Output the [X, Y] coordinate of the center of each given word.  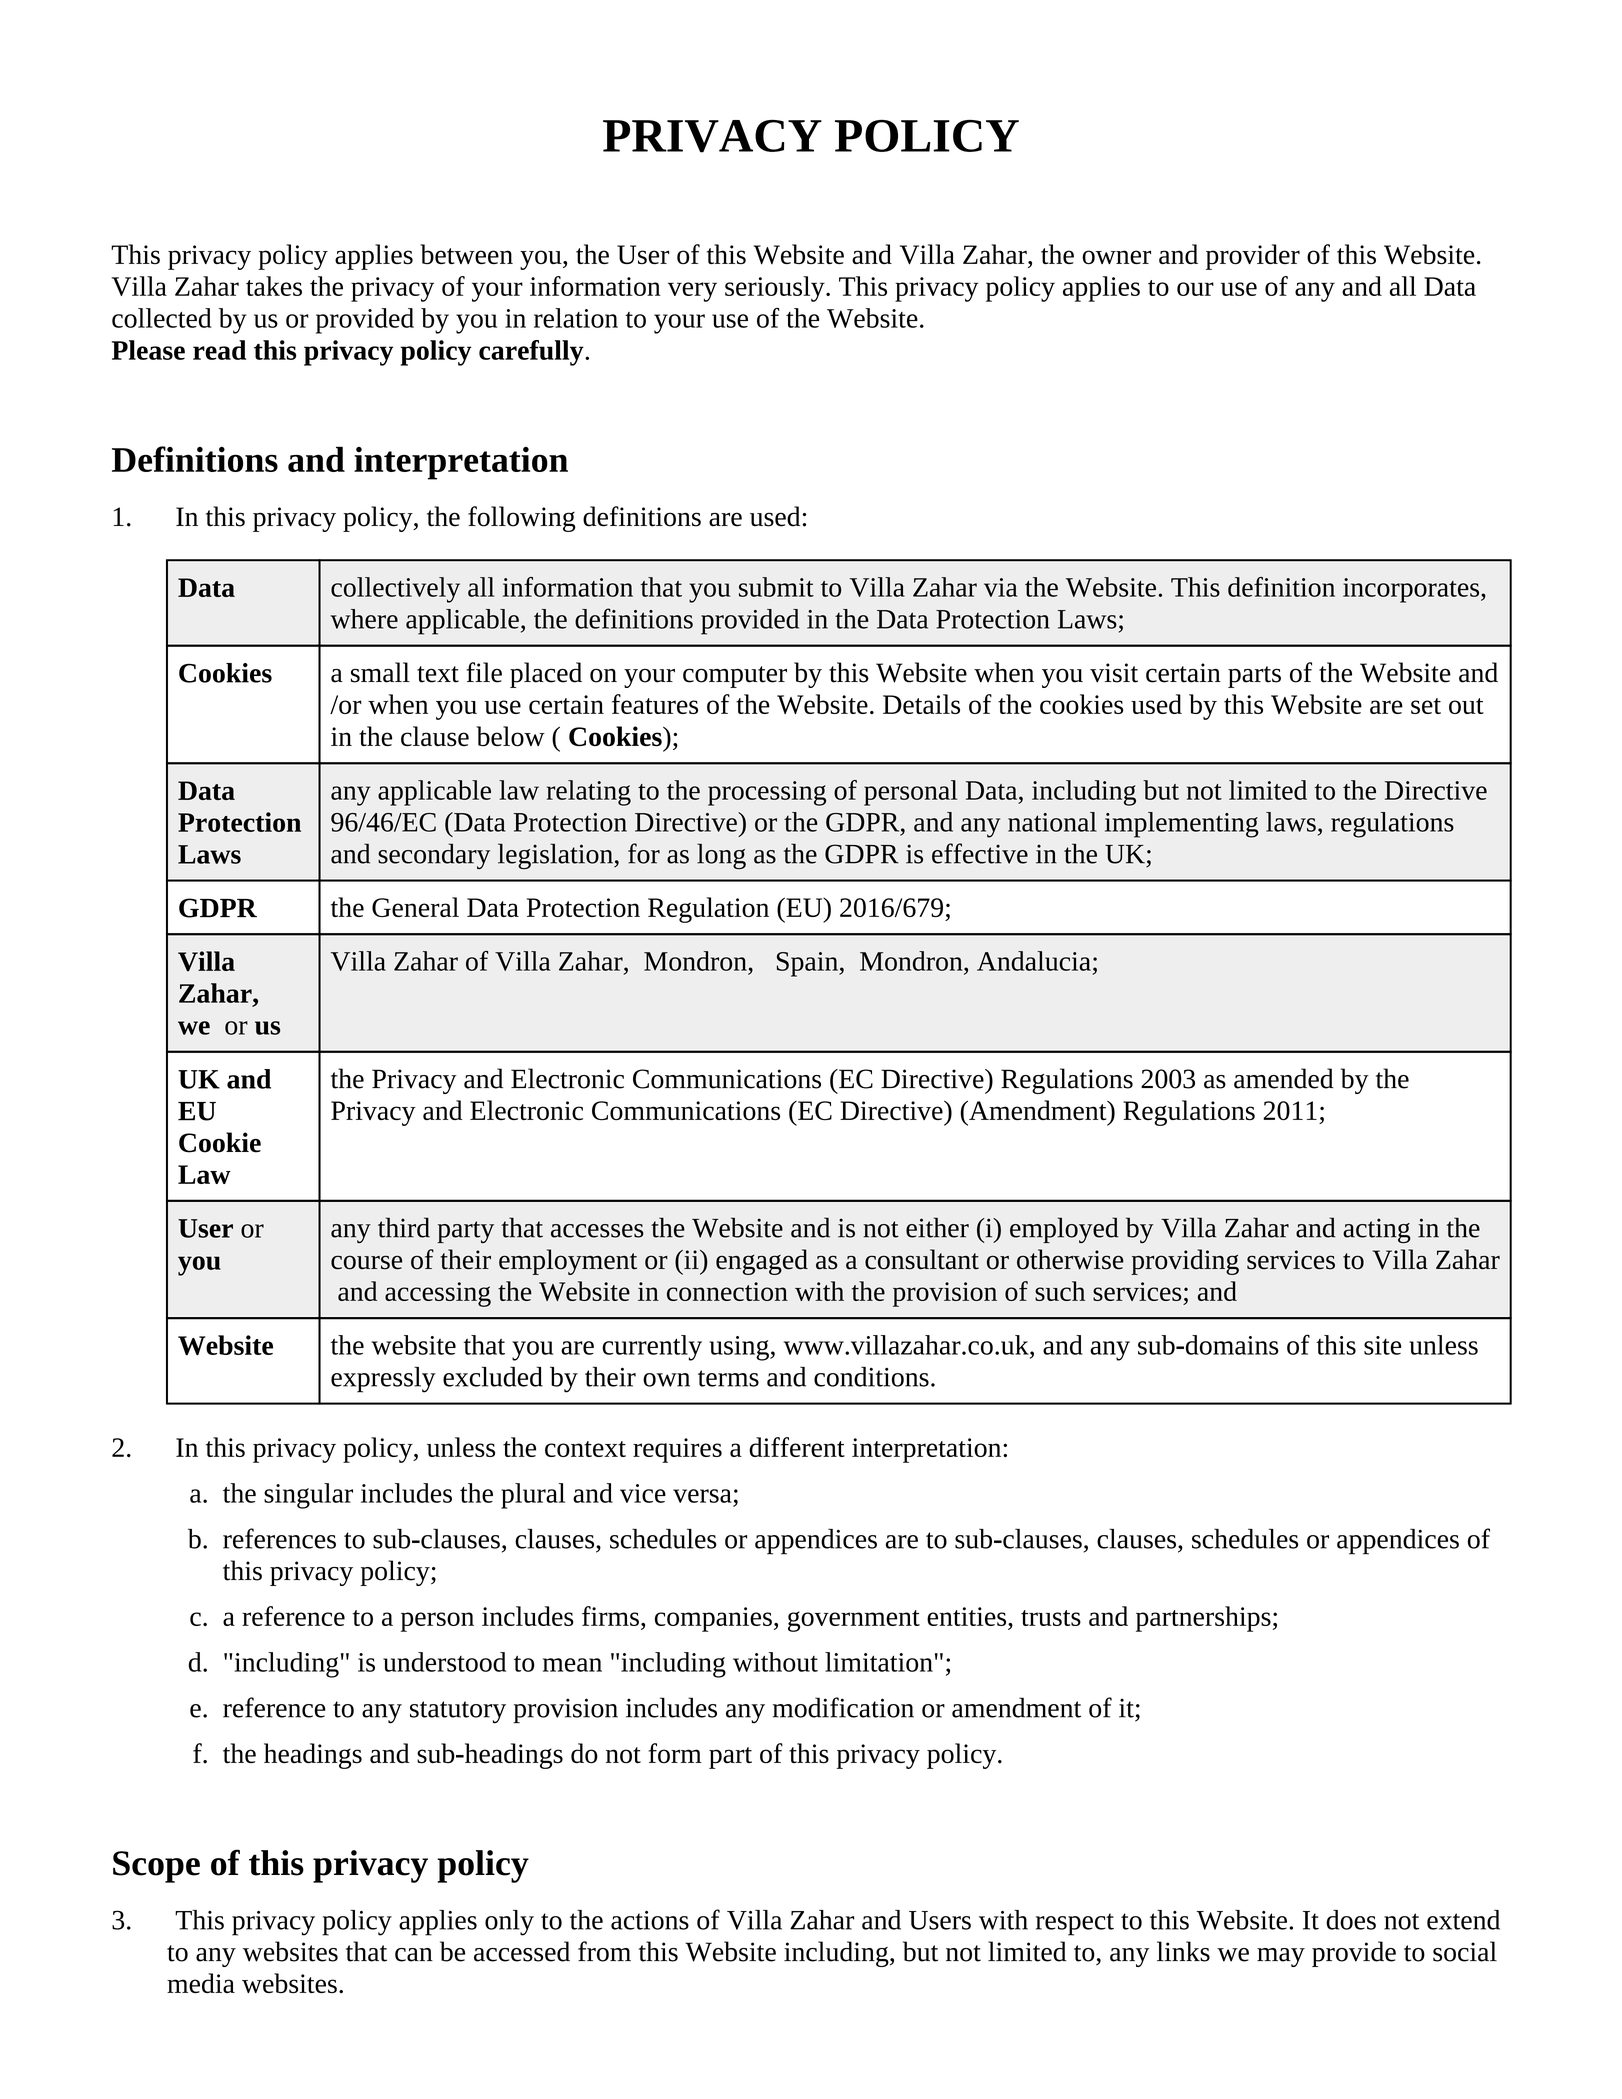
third [404, 1227]
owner [1116, 257]
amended [1284, 1078]
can [414, 1955]
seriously [776, 289]
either [937, 1227]
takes [274, 286]
